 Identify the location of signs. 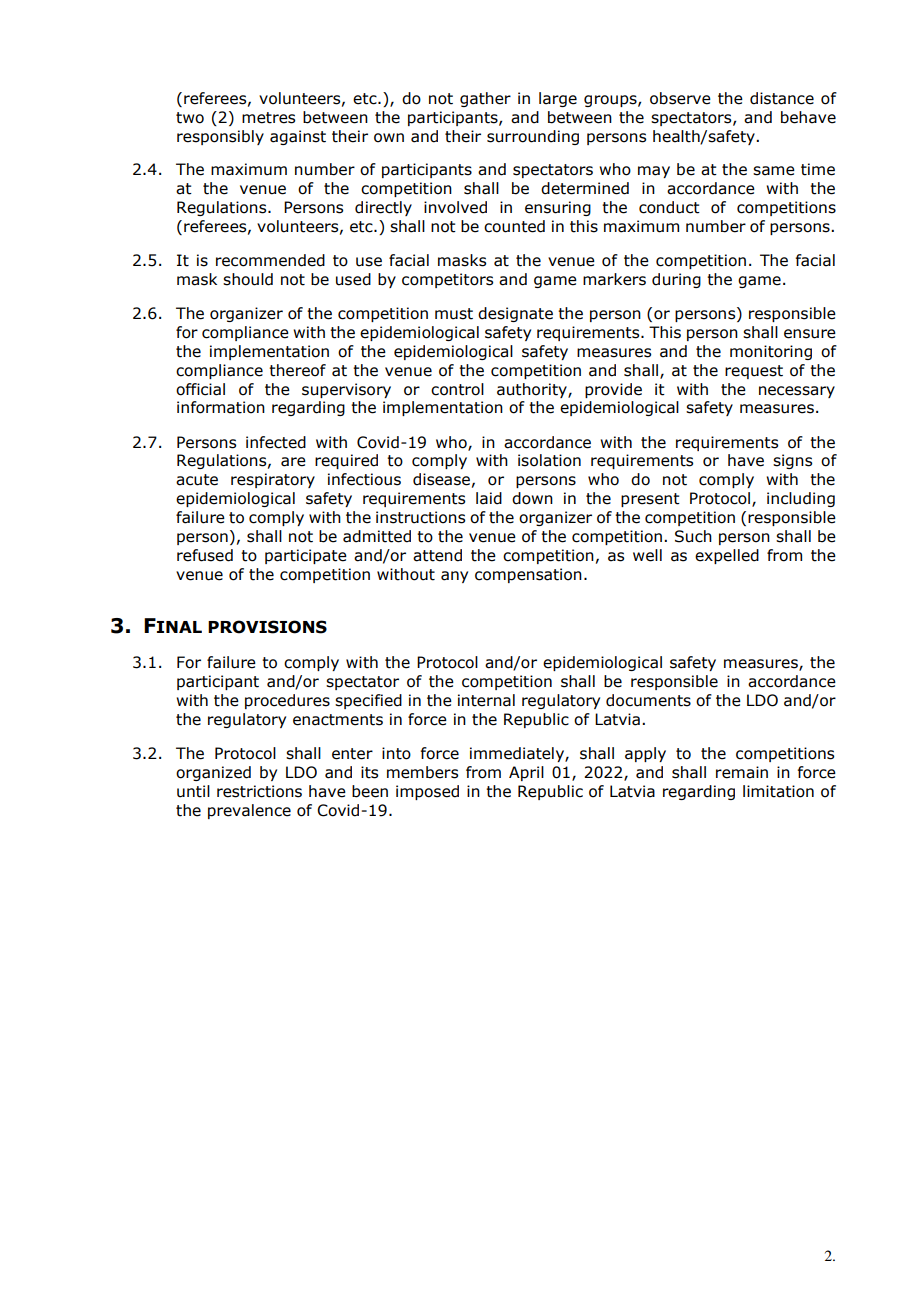
(792, 461).
